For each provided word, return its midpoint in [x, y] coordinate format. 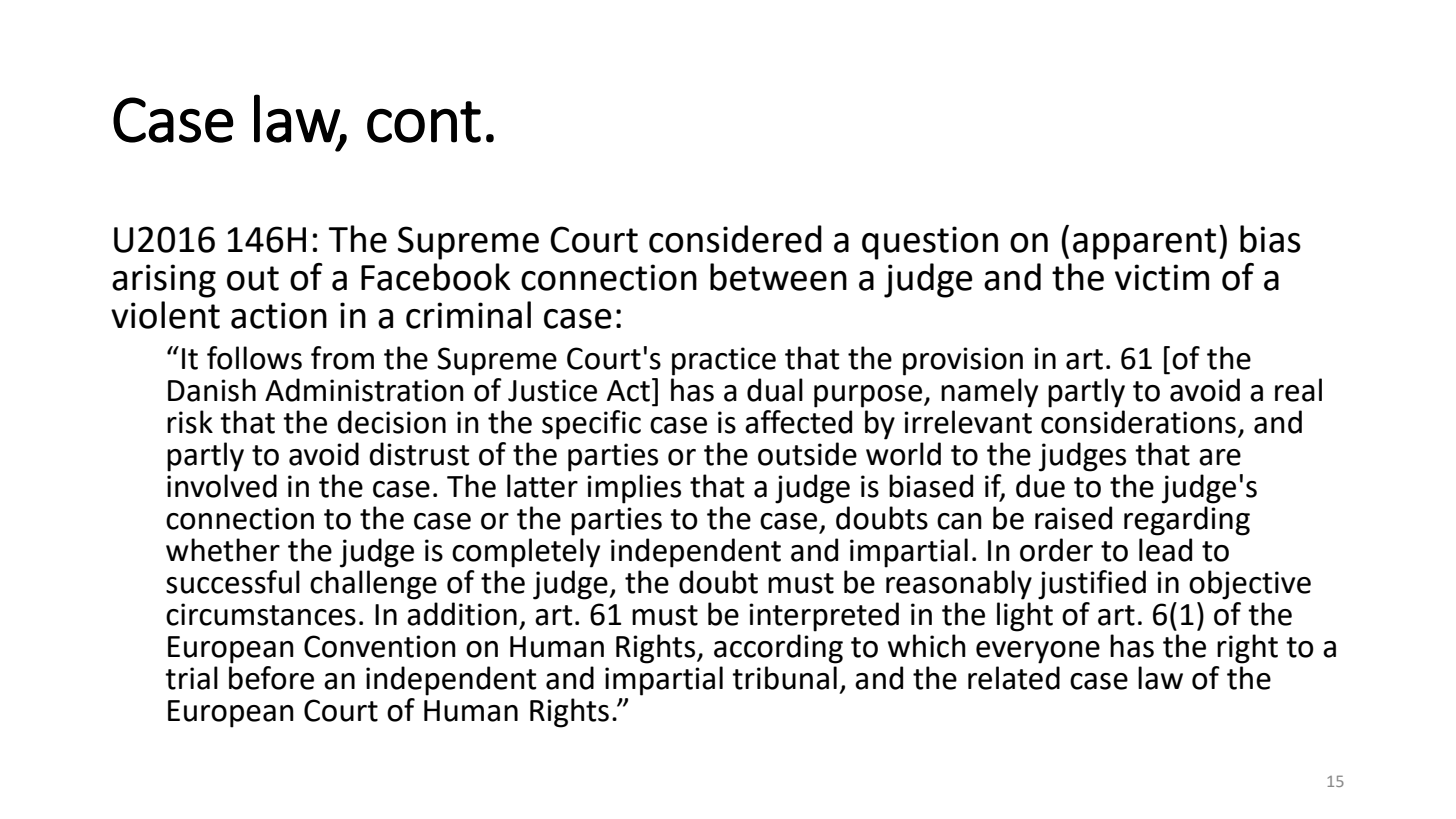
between [778, 277]
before [271, 678]
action [279, 315]
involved [222, 486]
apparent [1144, 244]
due [1040, 486]
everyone [1038, 652]
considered [735, 239]
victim [1162, 277]
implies [634, 489]
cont [424, 122]
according [778, 649]
